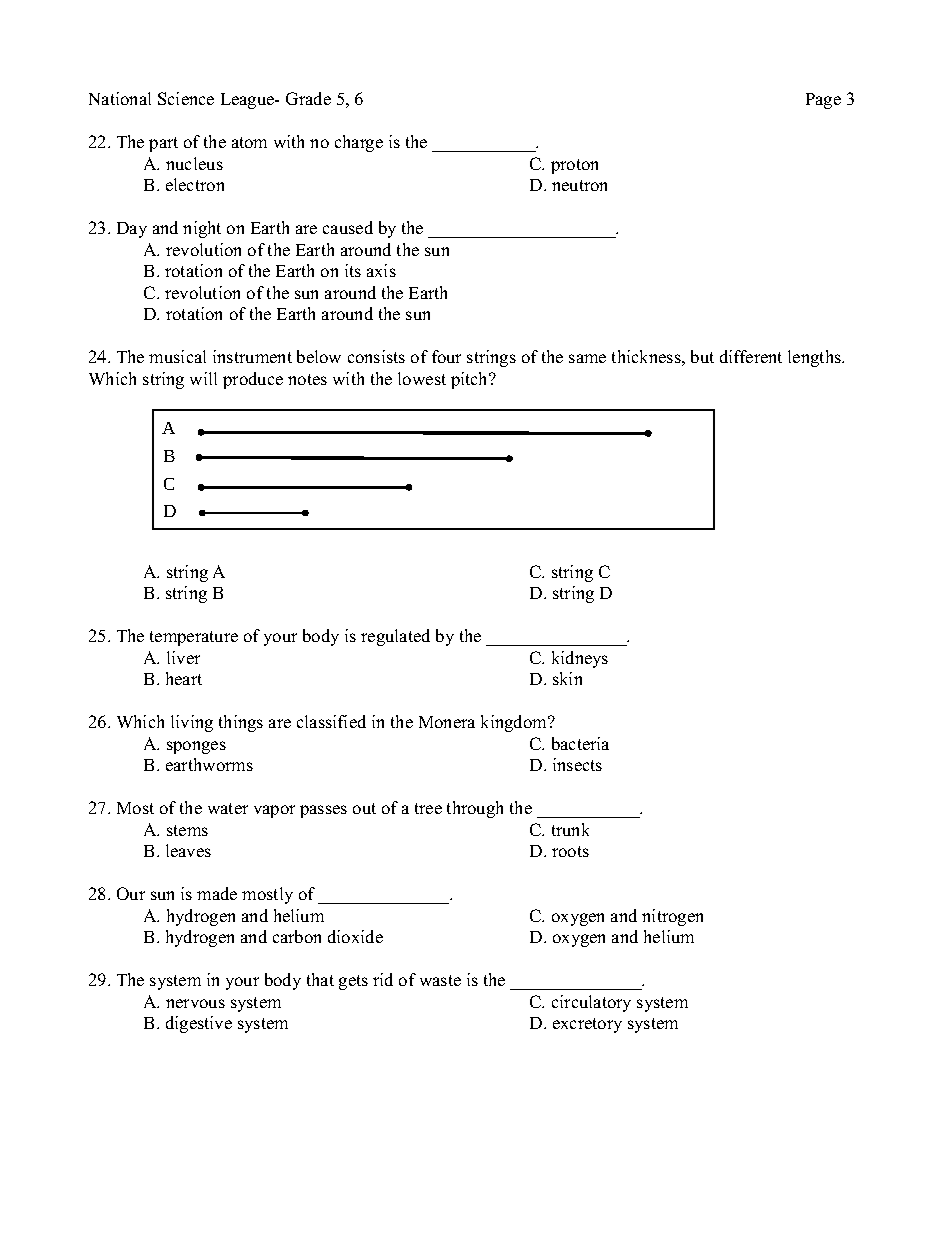 Image resolution: width=952 pixels, height=1233 pixels. Describe the element at coordinates (195, 1003) in the document. I see `nervous` at that location.
